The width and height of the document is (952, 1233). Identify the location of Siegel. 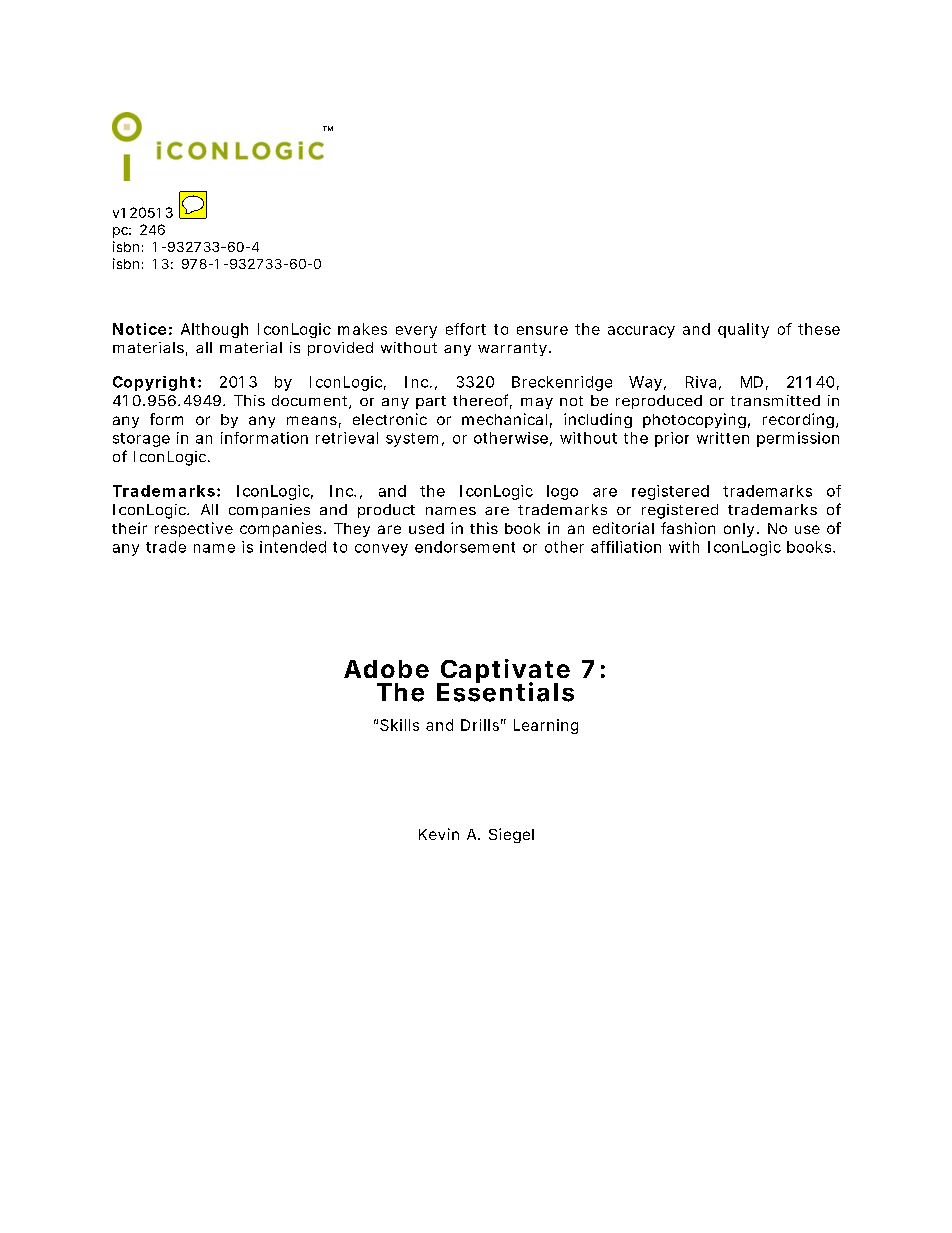
(511, 835).
